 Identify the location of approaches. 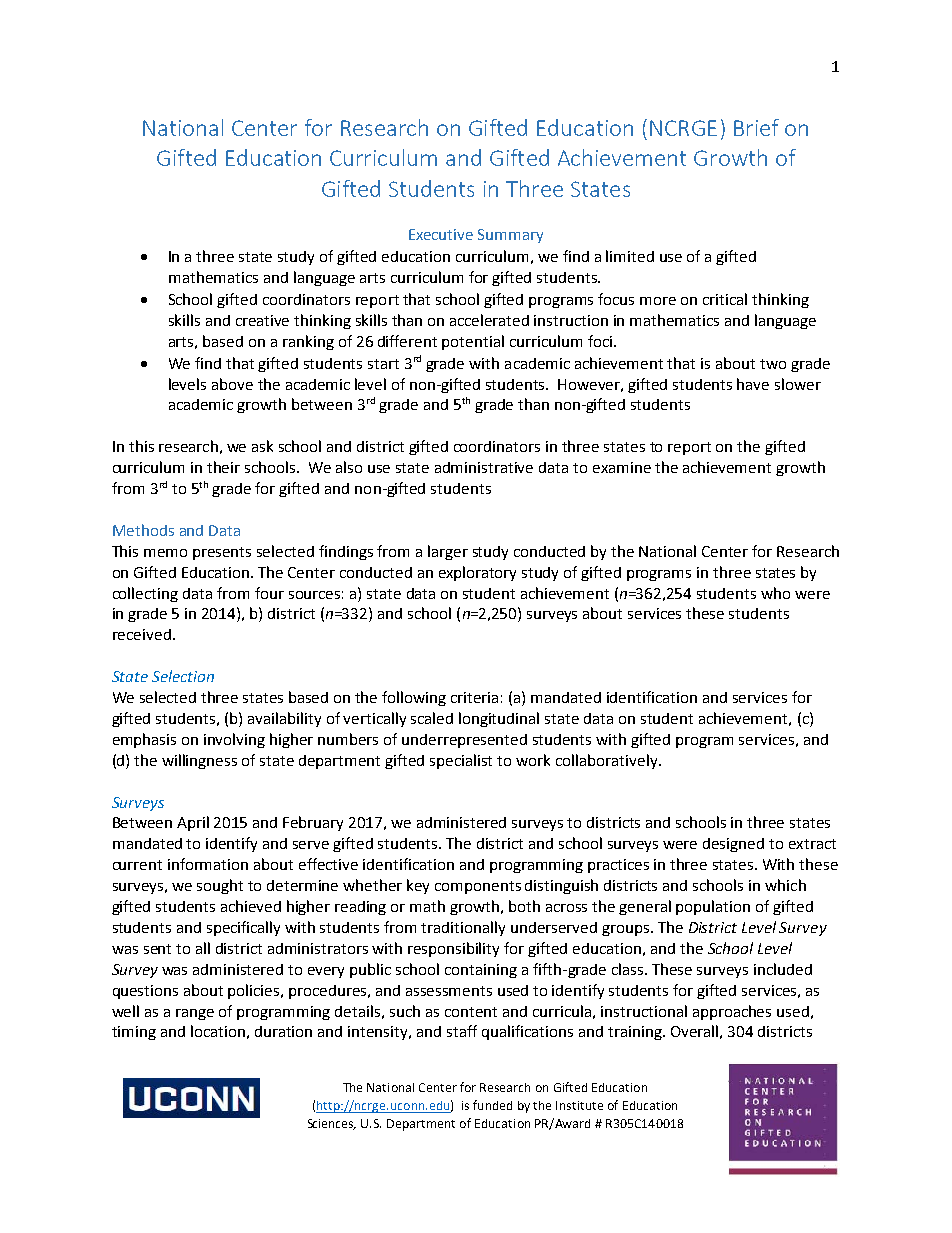
(732, 1012).
